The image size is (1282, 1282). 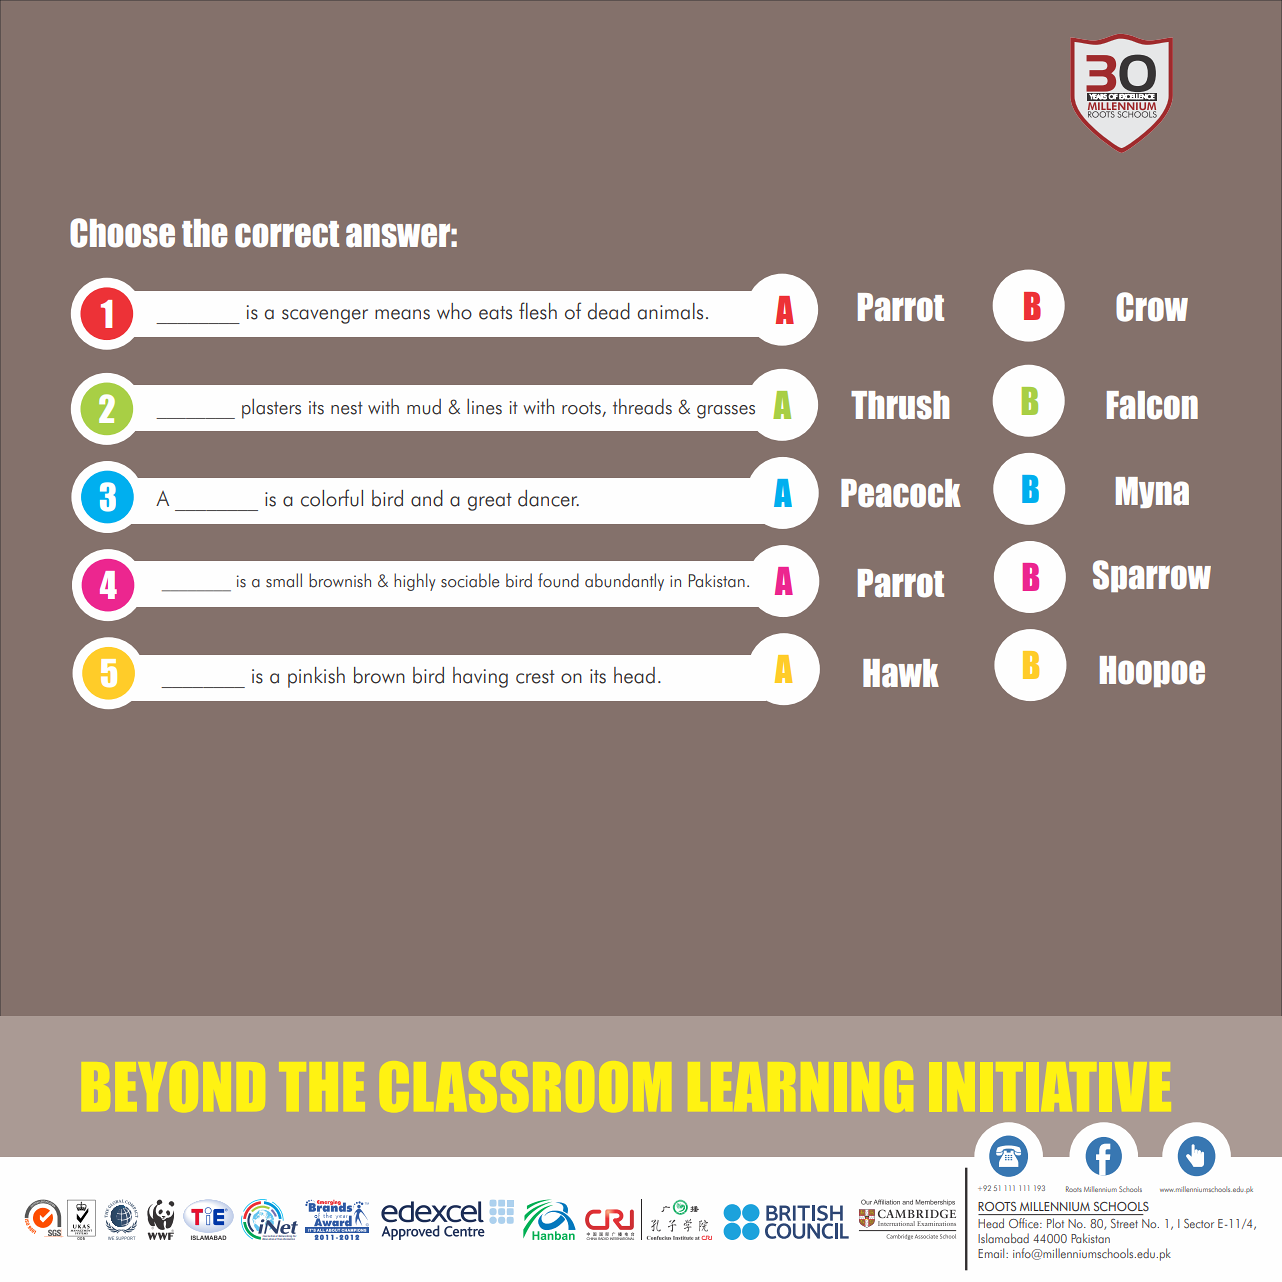 What do you see at coordinates (316, 677) in the screenshot?
I see `pinkish` at bounding box center [316, 677].
